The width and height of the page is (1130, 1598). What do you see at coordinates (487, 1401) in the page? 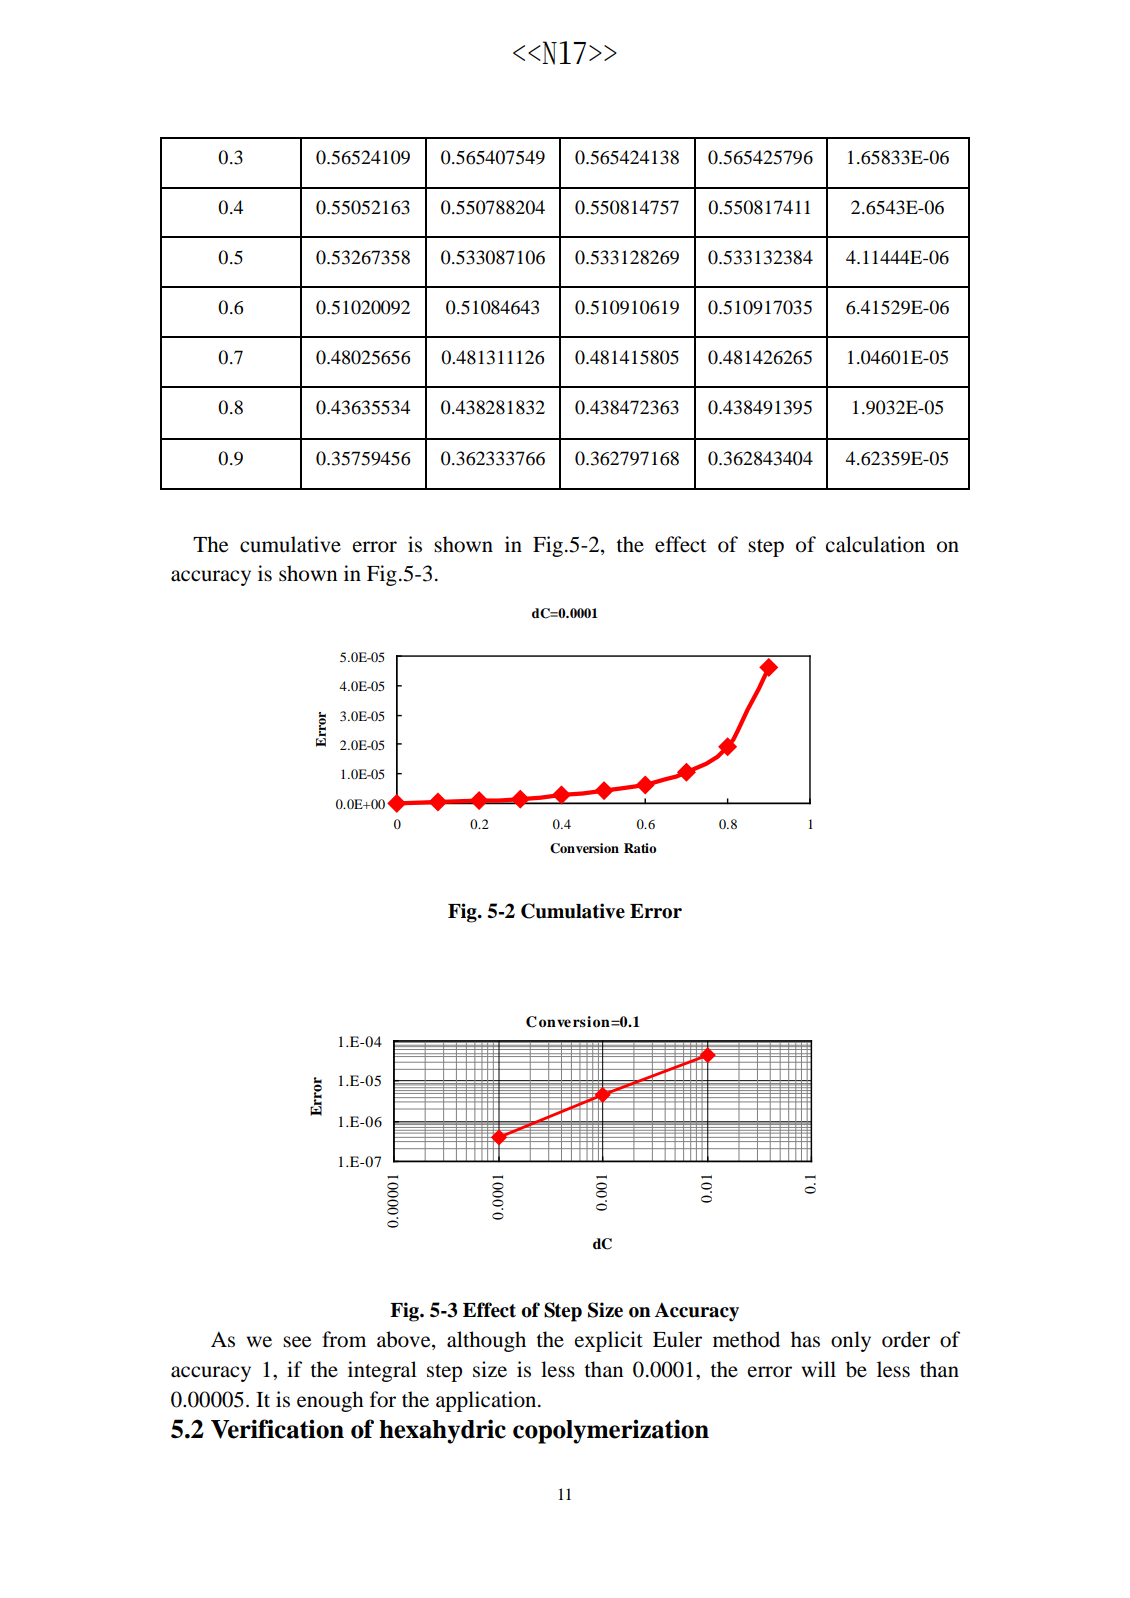
I see `application` at bounding box center [487, 1401].
